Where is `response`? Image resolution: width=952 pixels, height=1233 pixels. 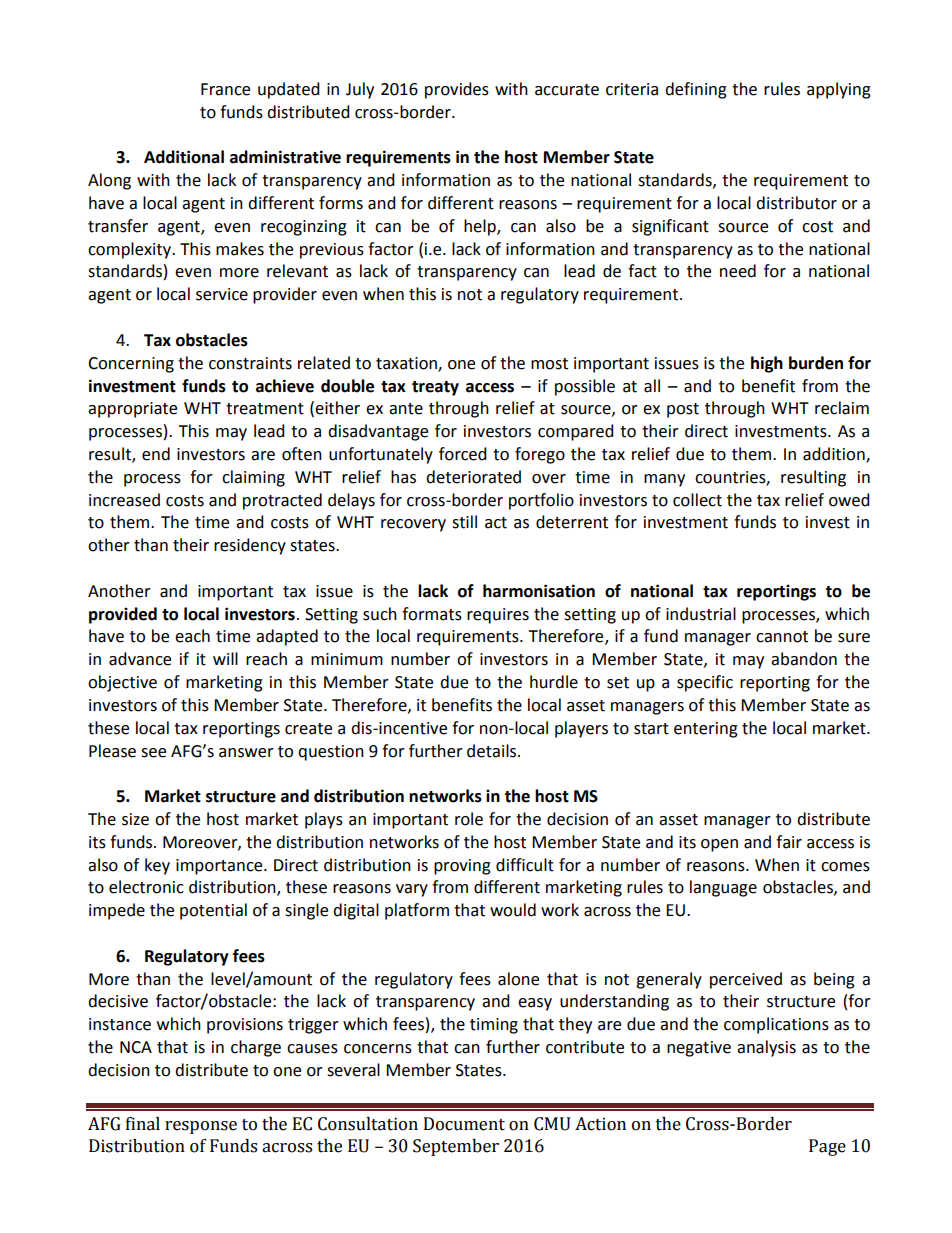
response is located at coordinates (201, 1127).
